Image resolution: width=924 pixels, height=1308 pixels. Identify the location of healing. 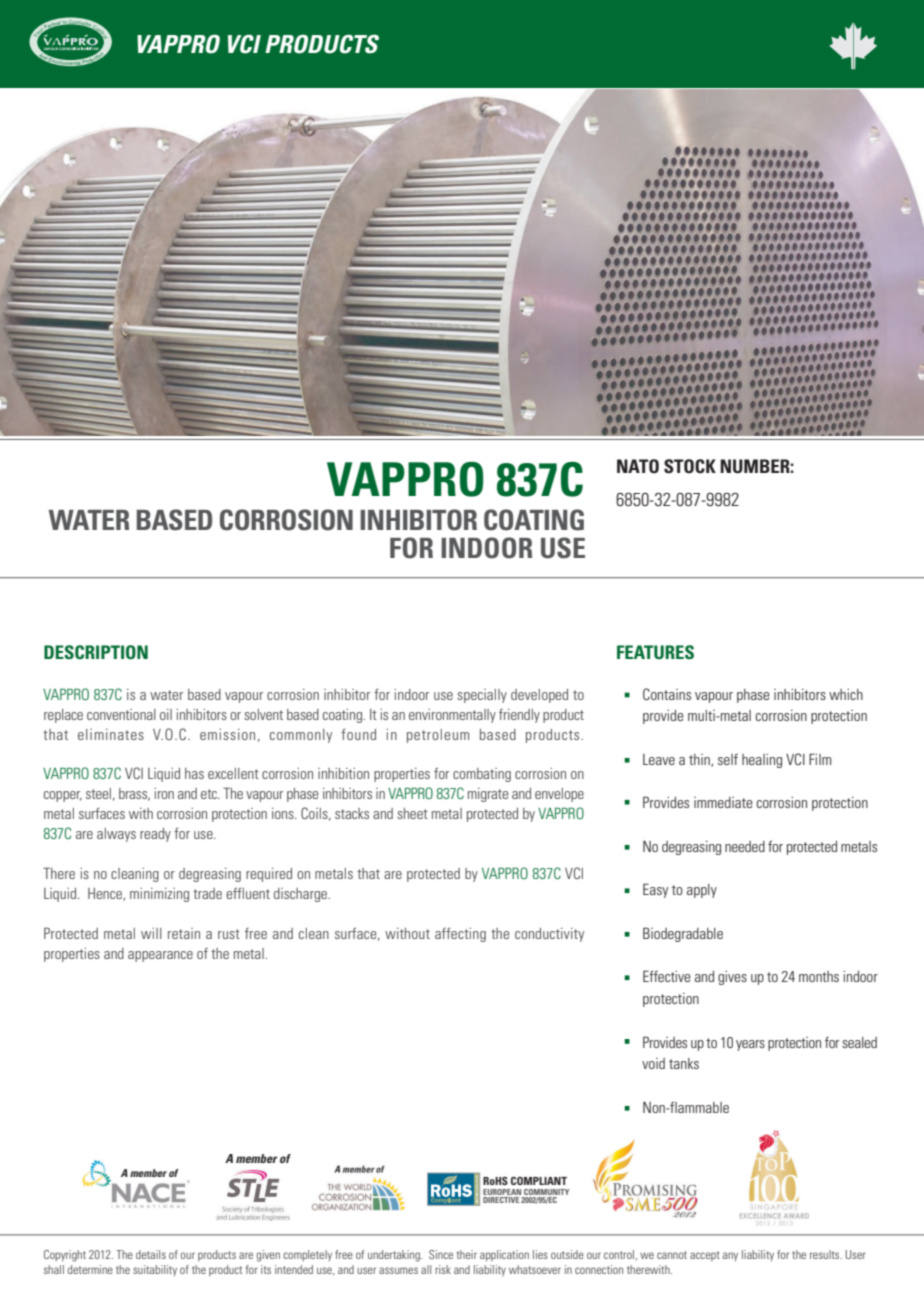
(762, 761).
